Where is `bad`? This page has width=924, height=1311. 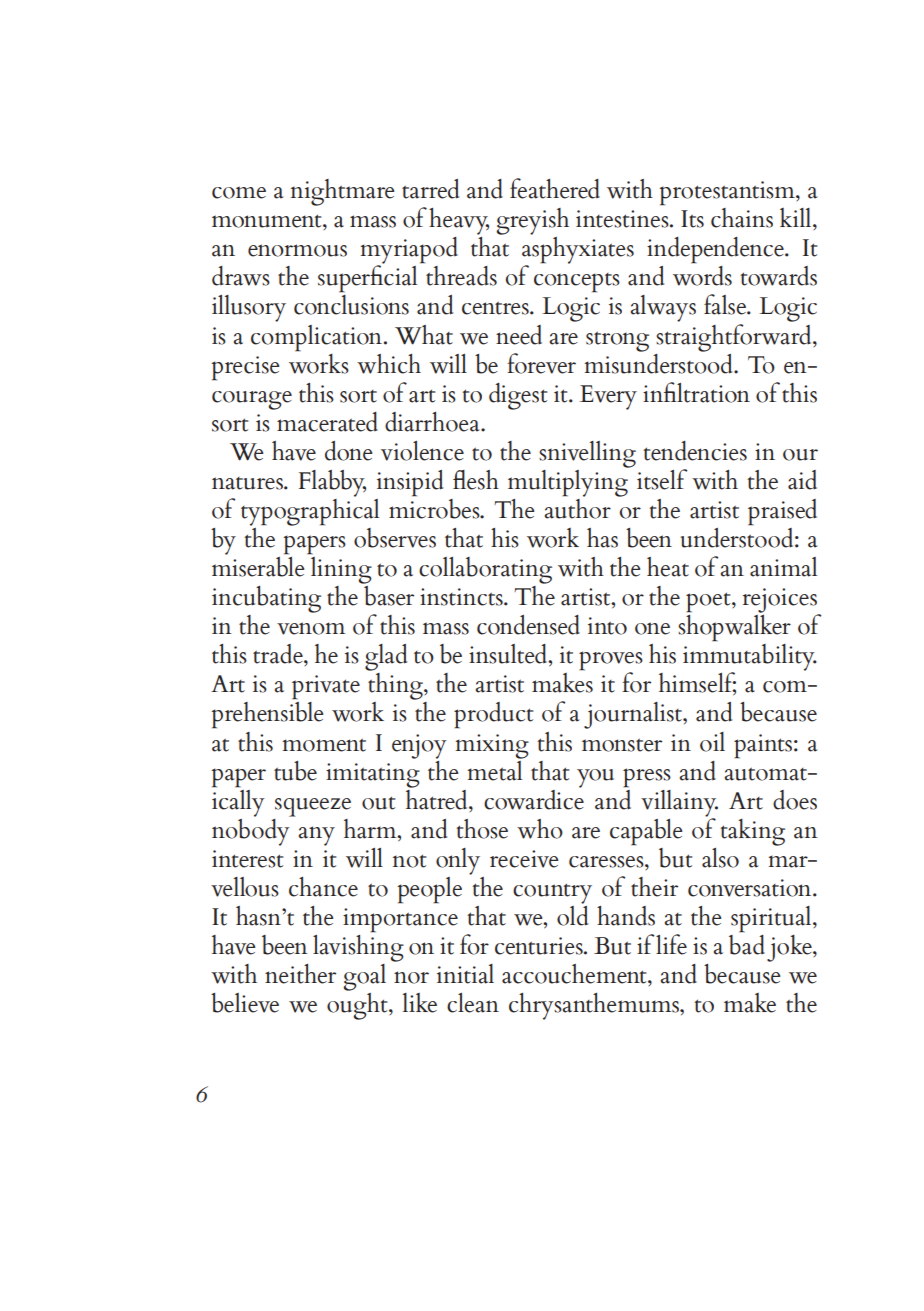
bad is located at coordinates (747, 943).
